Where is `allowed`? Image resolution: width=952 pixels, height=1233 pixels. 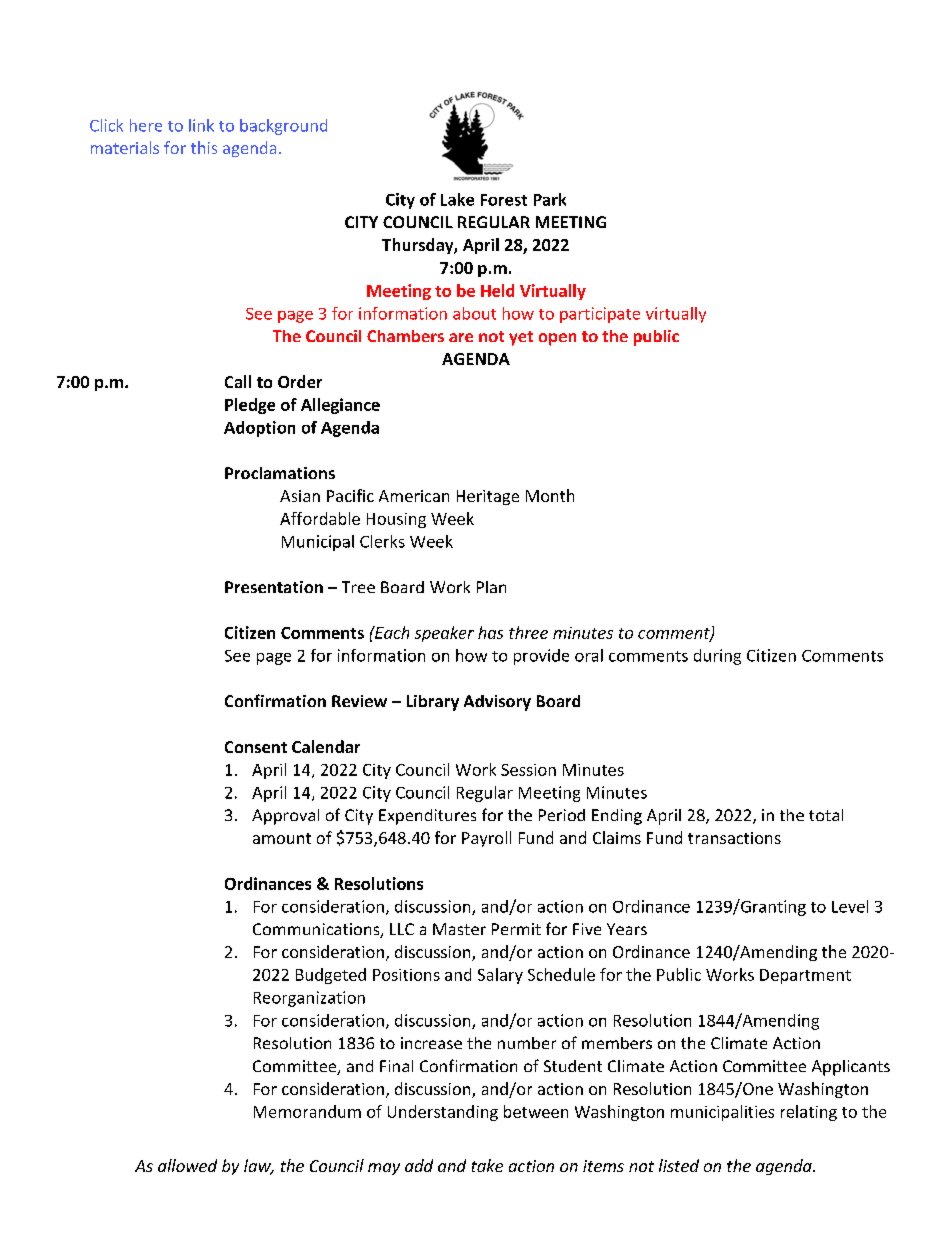
allowed is located at coordinates (187, 1165).
